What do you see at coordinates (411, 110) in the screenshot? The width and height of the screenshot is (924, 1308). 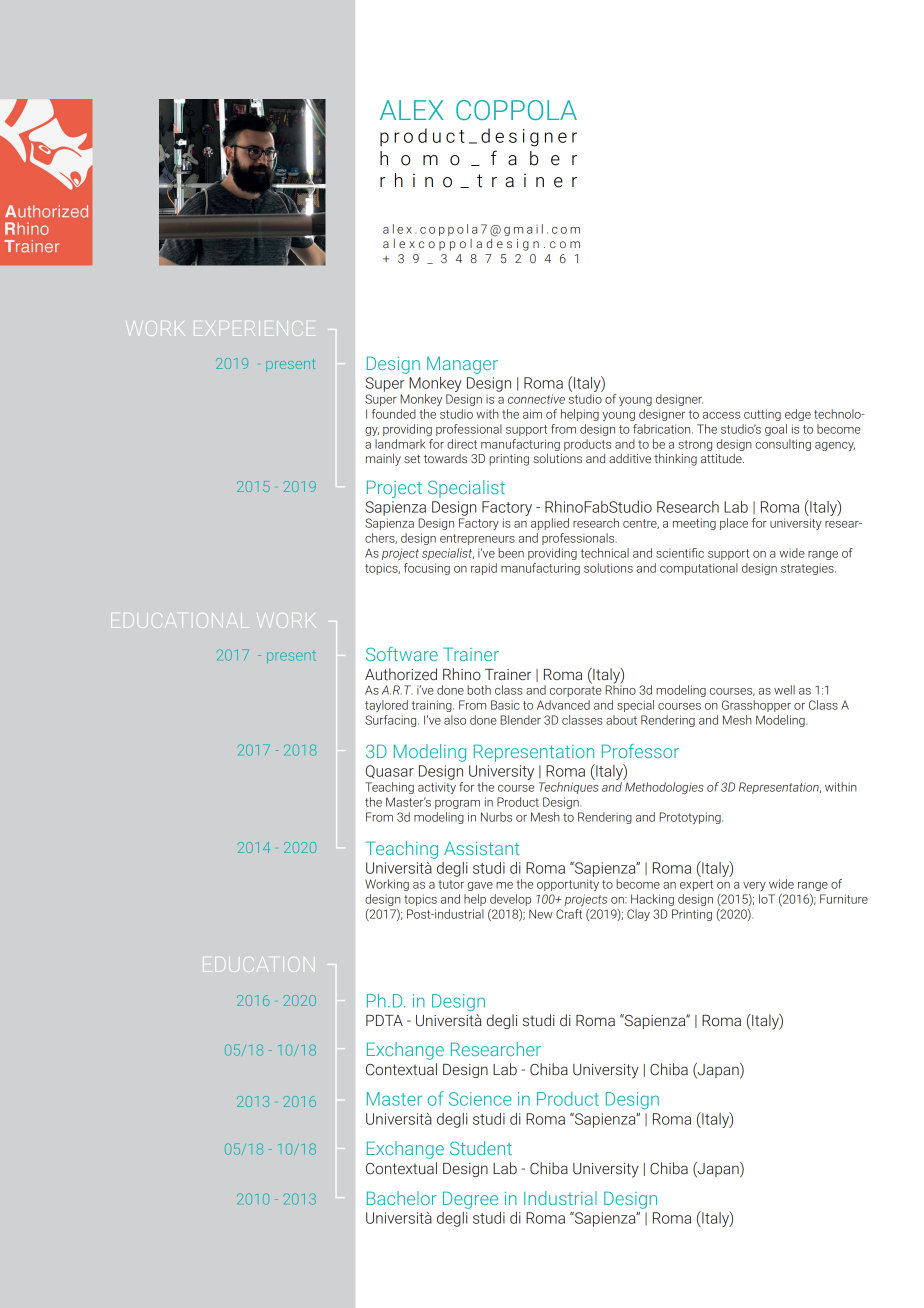 I see `ALEX` at bounding box center [411, 110].
